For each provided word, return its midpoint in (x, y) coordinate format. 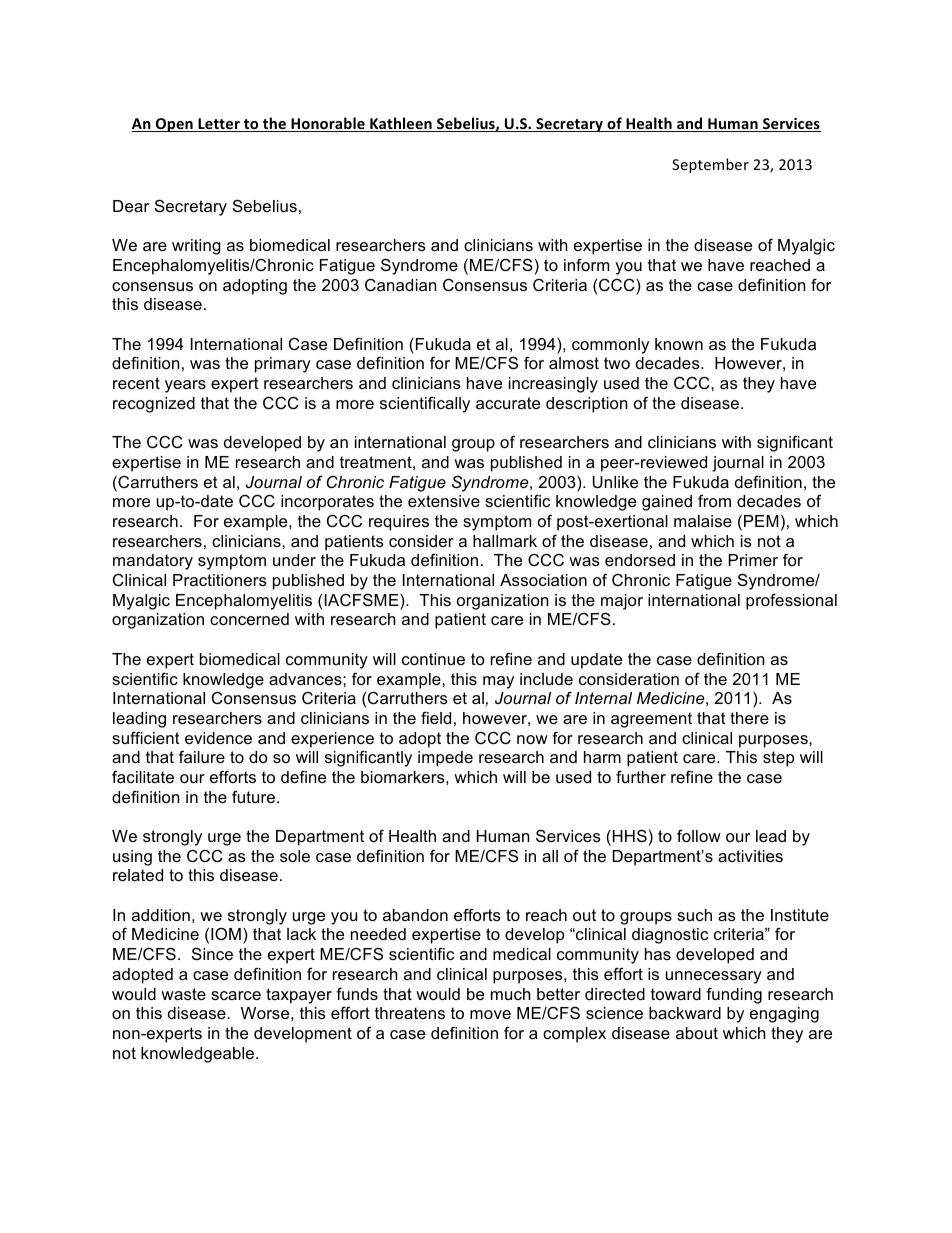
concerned (249, 619)
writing (196, 247)
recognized (154, 405)
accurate (508, 403)
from (714, 500)
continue (433, 659)
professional (791, 601)
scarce (236, 995)
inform (586, 264)
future (253, 796)
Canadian (400, 284)
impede (445, 759)
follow (699, 835)
